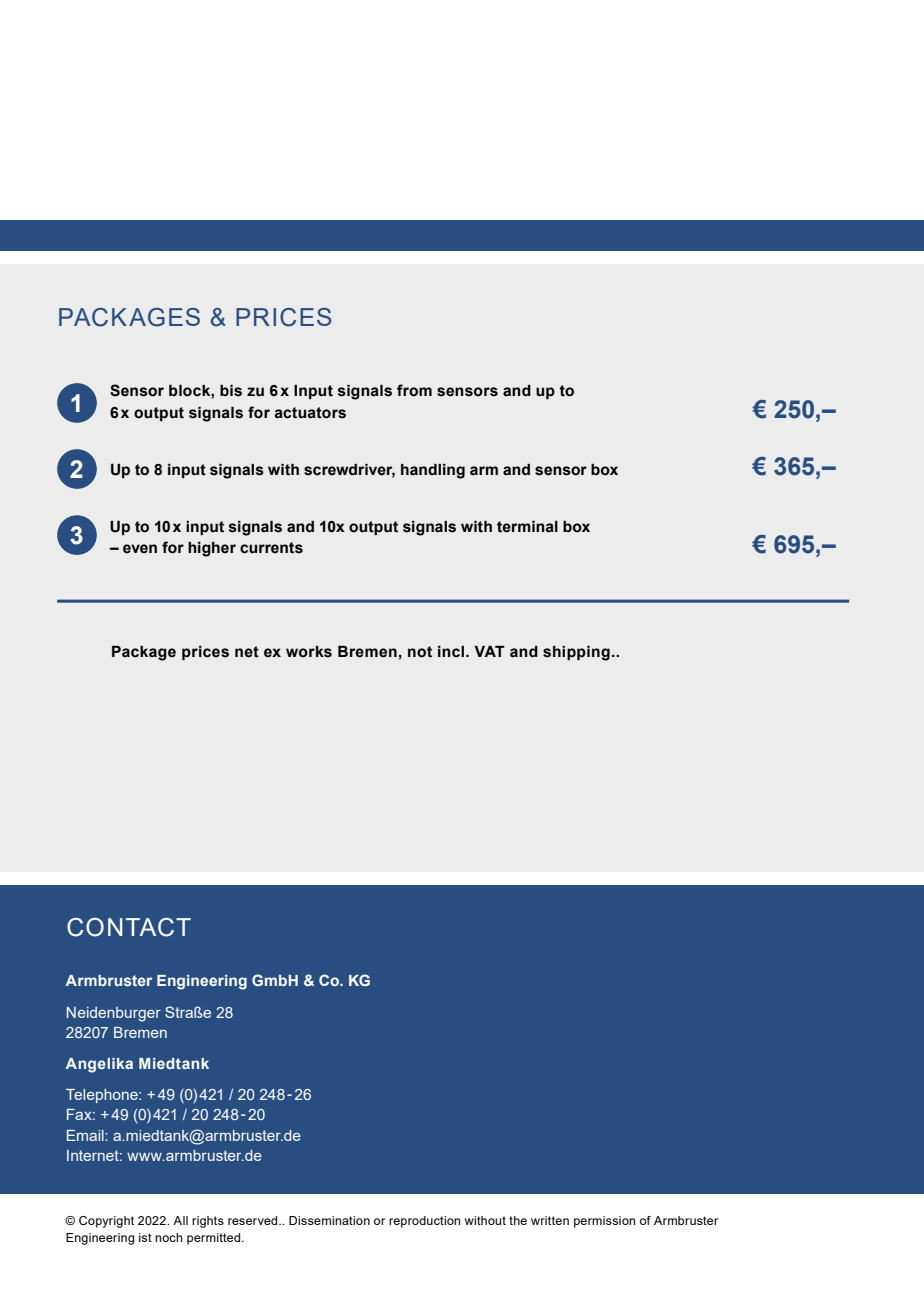  Describe the element at coordinates (576, 653) in the document. I see `shipping` at that location.
